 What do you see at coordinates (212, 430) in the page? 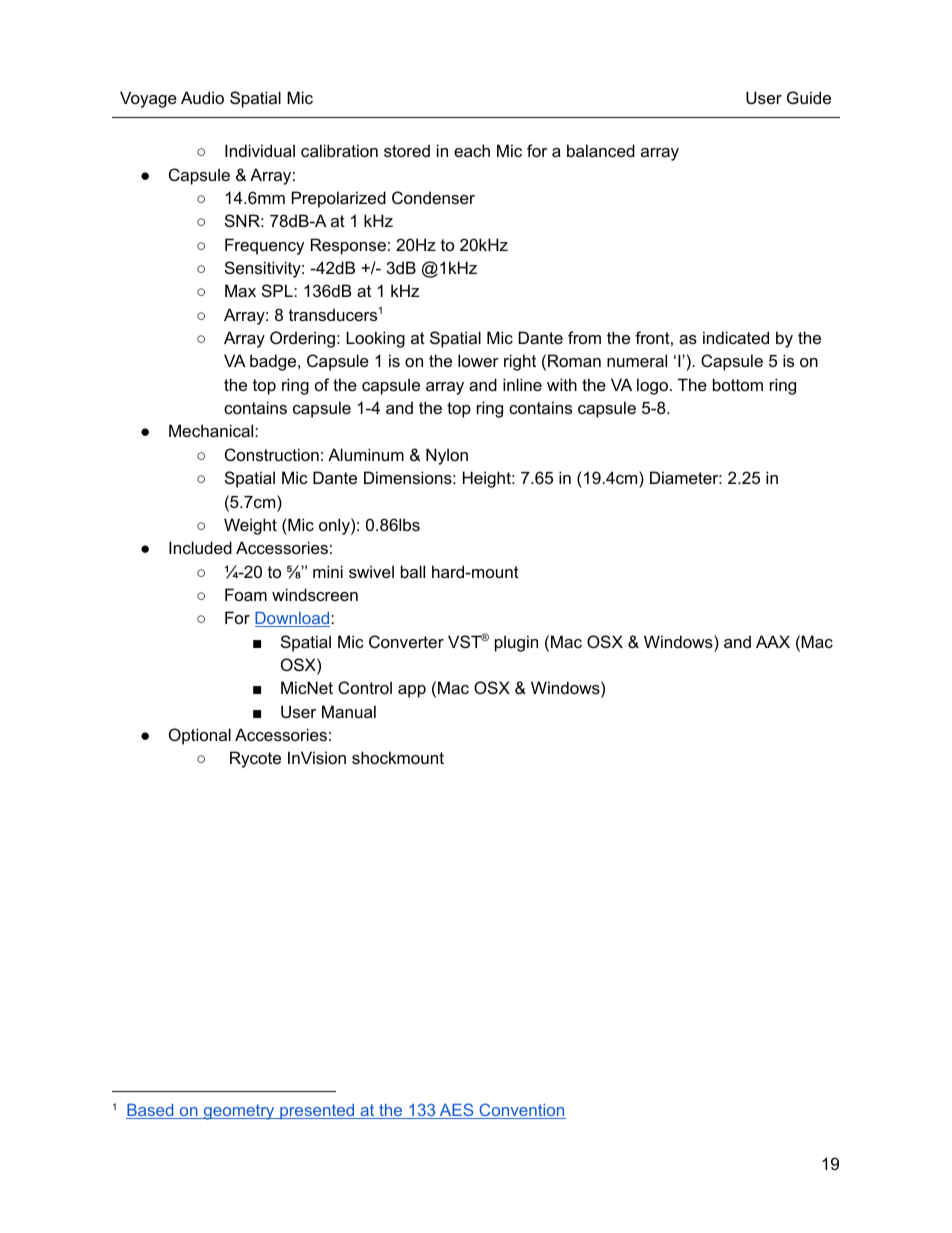
I see `Mechanical` at bounding box center [212, 430].
